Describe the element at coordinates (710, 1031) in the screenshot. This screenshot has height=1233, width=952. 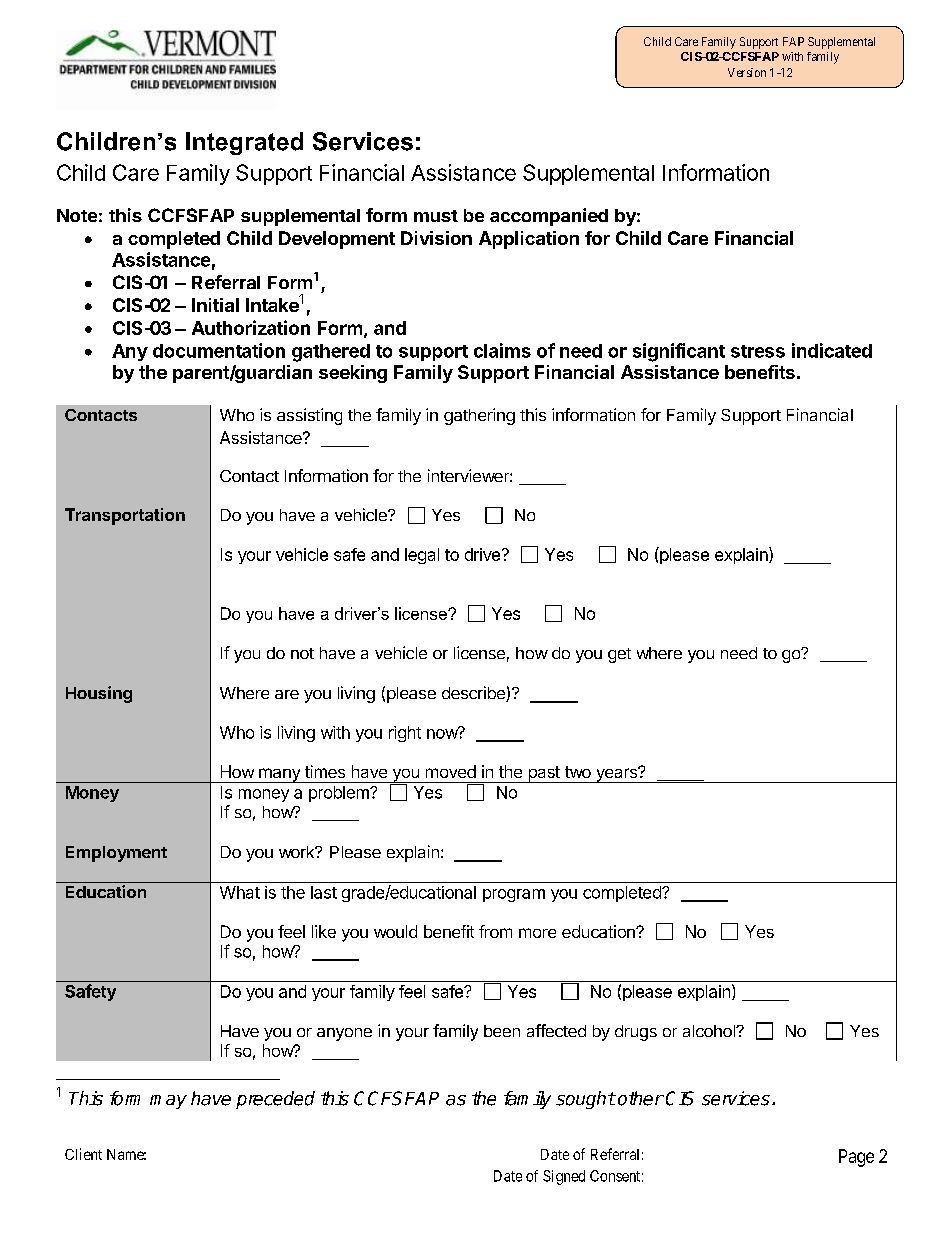
I see `alcohol` at that location.
